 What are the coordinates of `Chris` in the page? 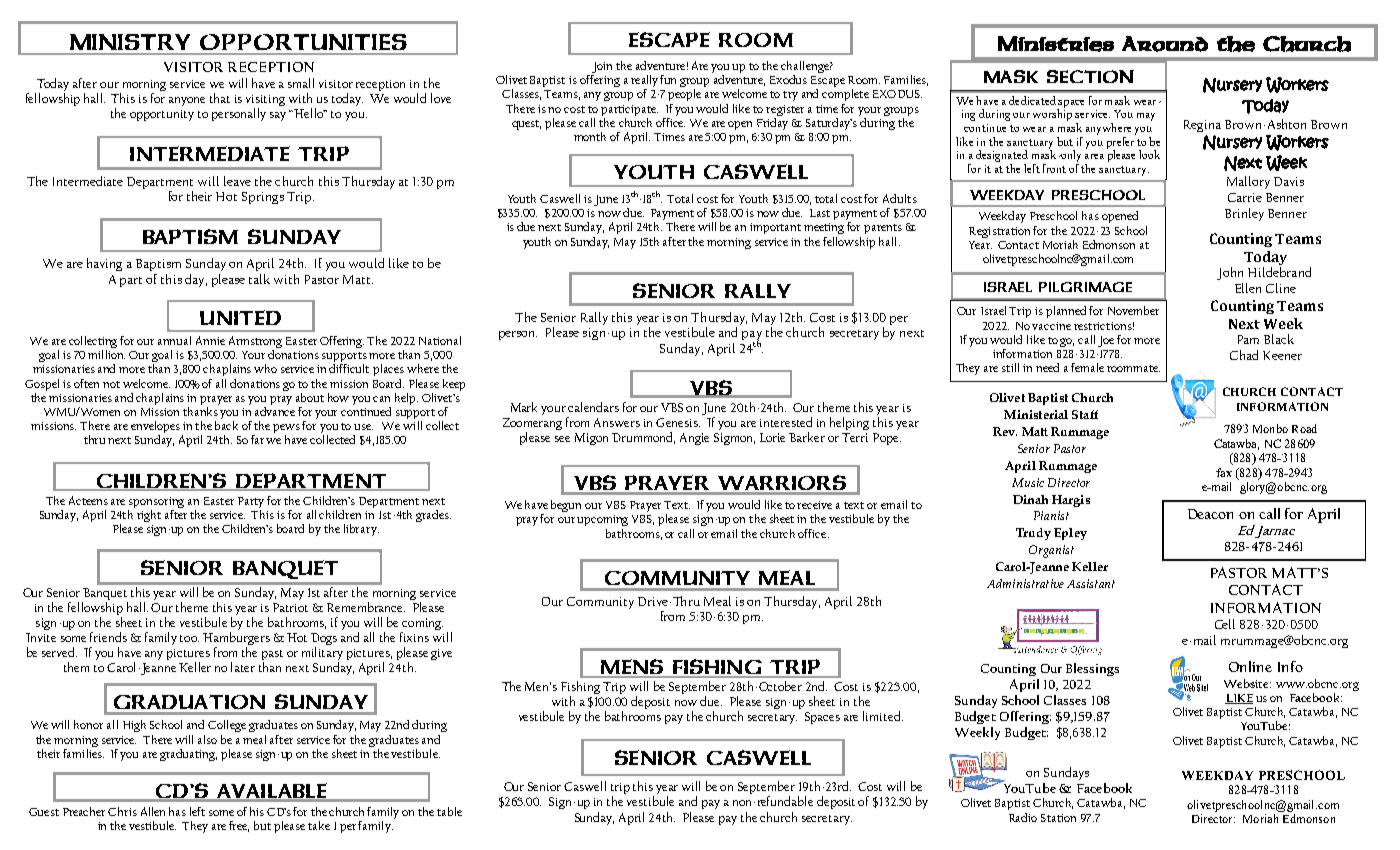 It's located at (122, 811).
